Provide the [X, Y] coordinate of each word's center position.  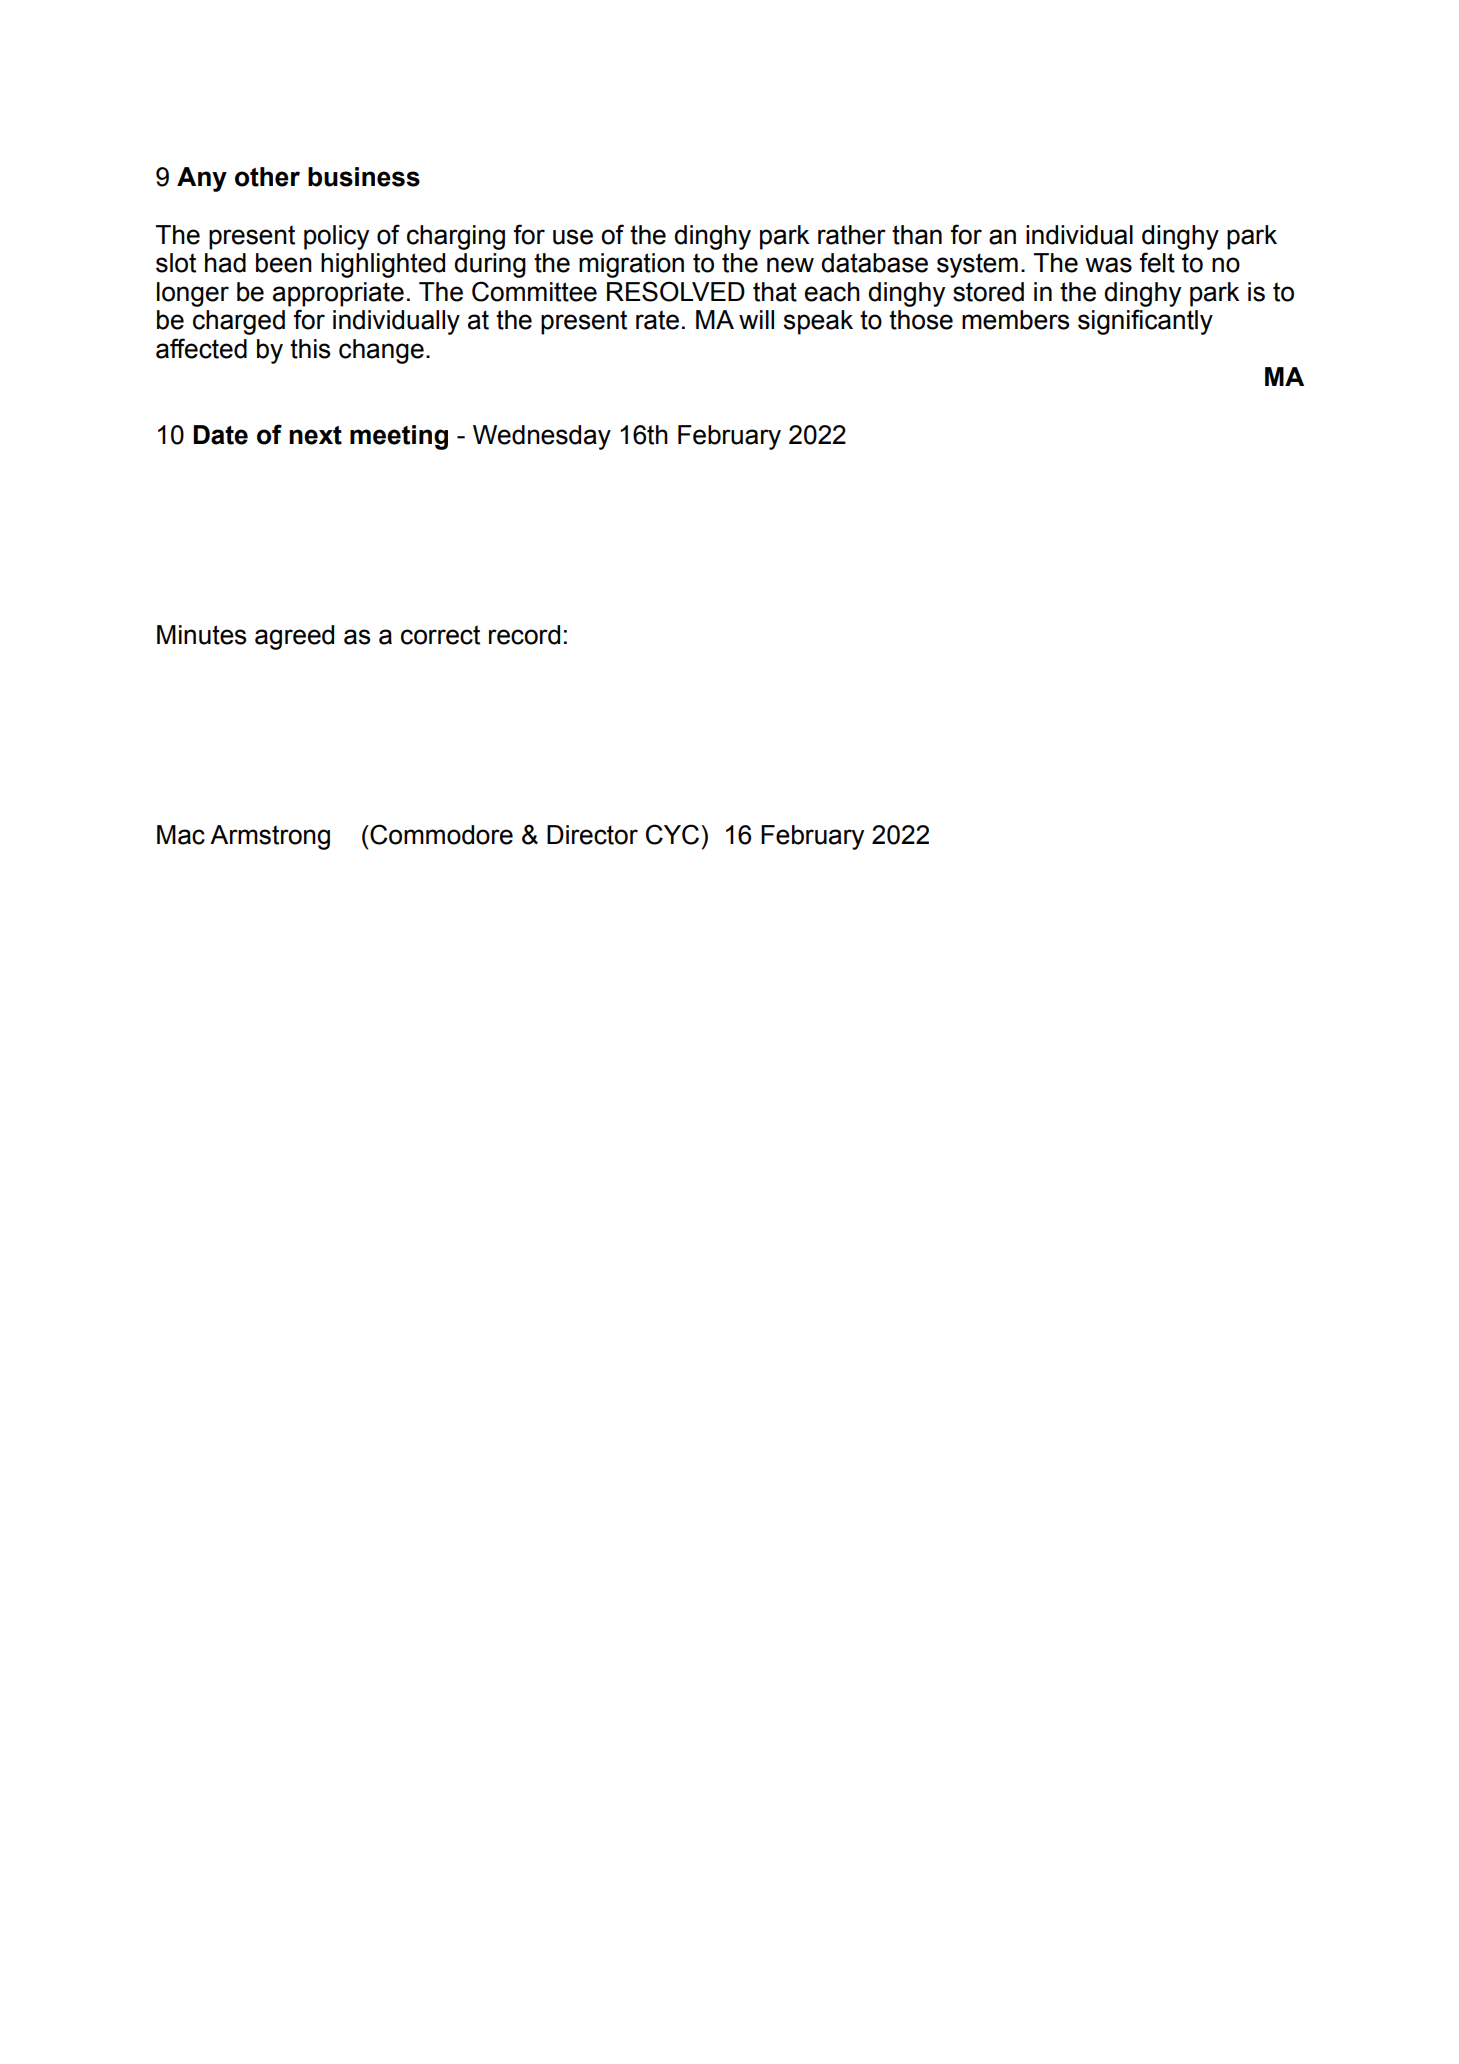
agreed [294, 637]
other [267, 177]
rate [657, 320]
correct [440, 635]
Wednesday [542, 437]
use [573, 237]
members [1015, 320]
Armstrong [270, 837]
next [315, 435]
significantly [1145, 322]
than [917, 235]
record [524, 635]
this [310, 349]
